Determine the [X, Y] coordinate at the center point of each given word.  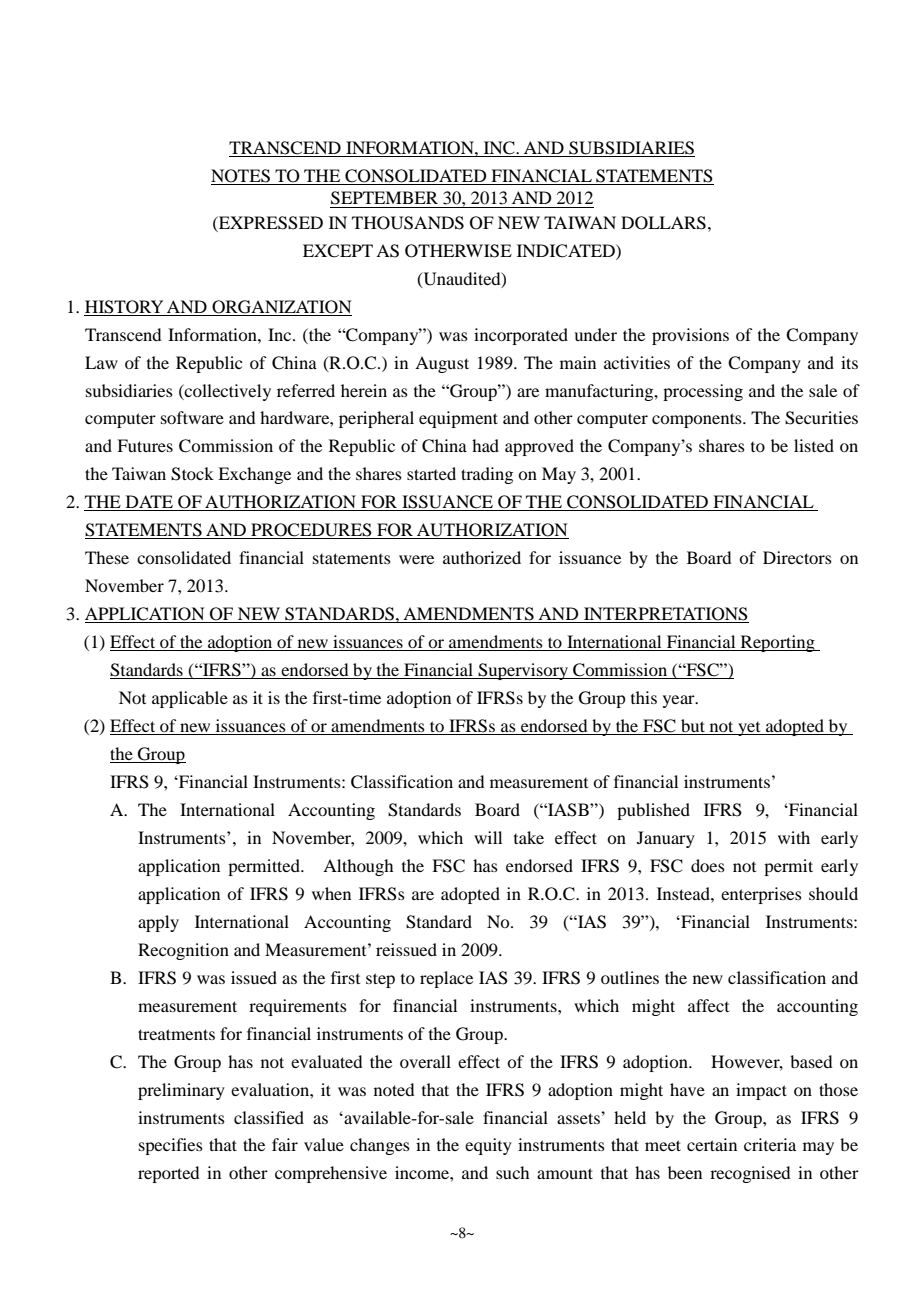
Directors [797, 557]
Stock [192, 474]
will [488, 837]
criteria [770, 1144]
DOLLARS [663, 223]
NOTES [241, 177]
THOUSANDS [408, 223]
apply [158, 923]
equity [488, 1146]
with [794, 837]
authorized [482, 557]
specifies [171, 1146]
